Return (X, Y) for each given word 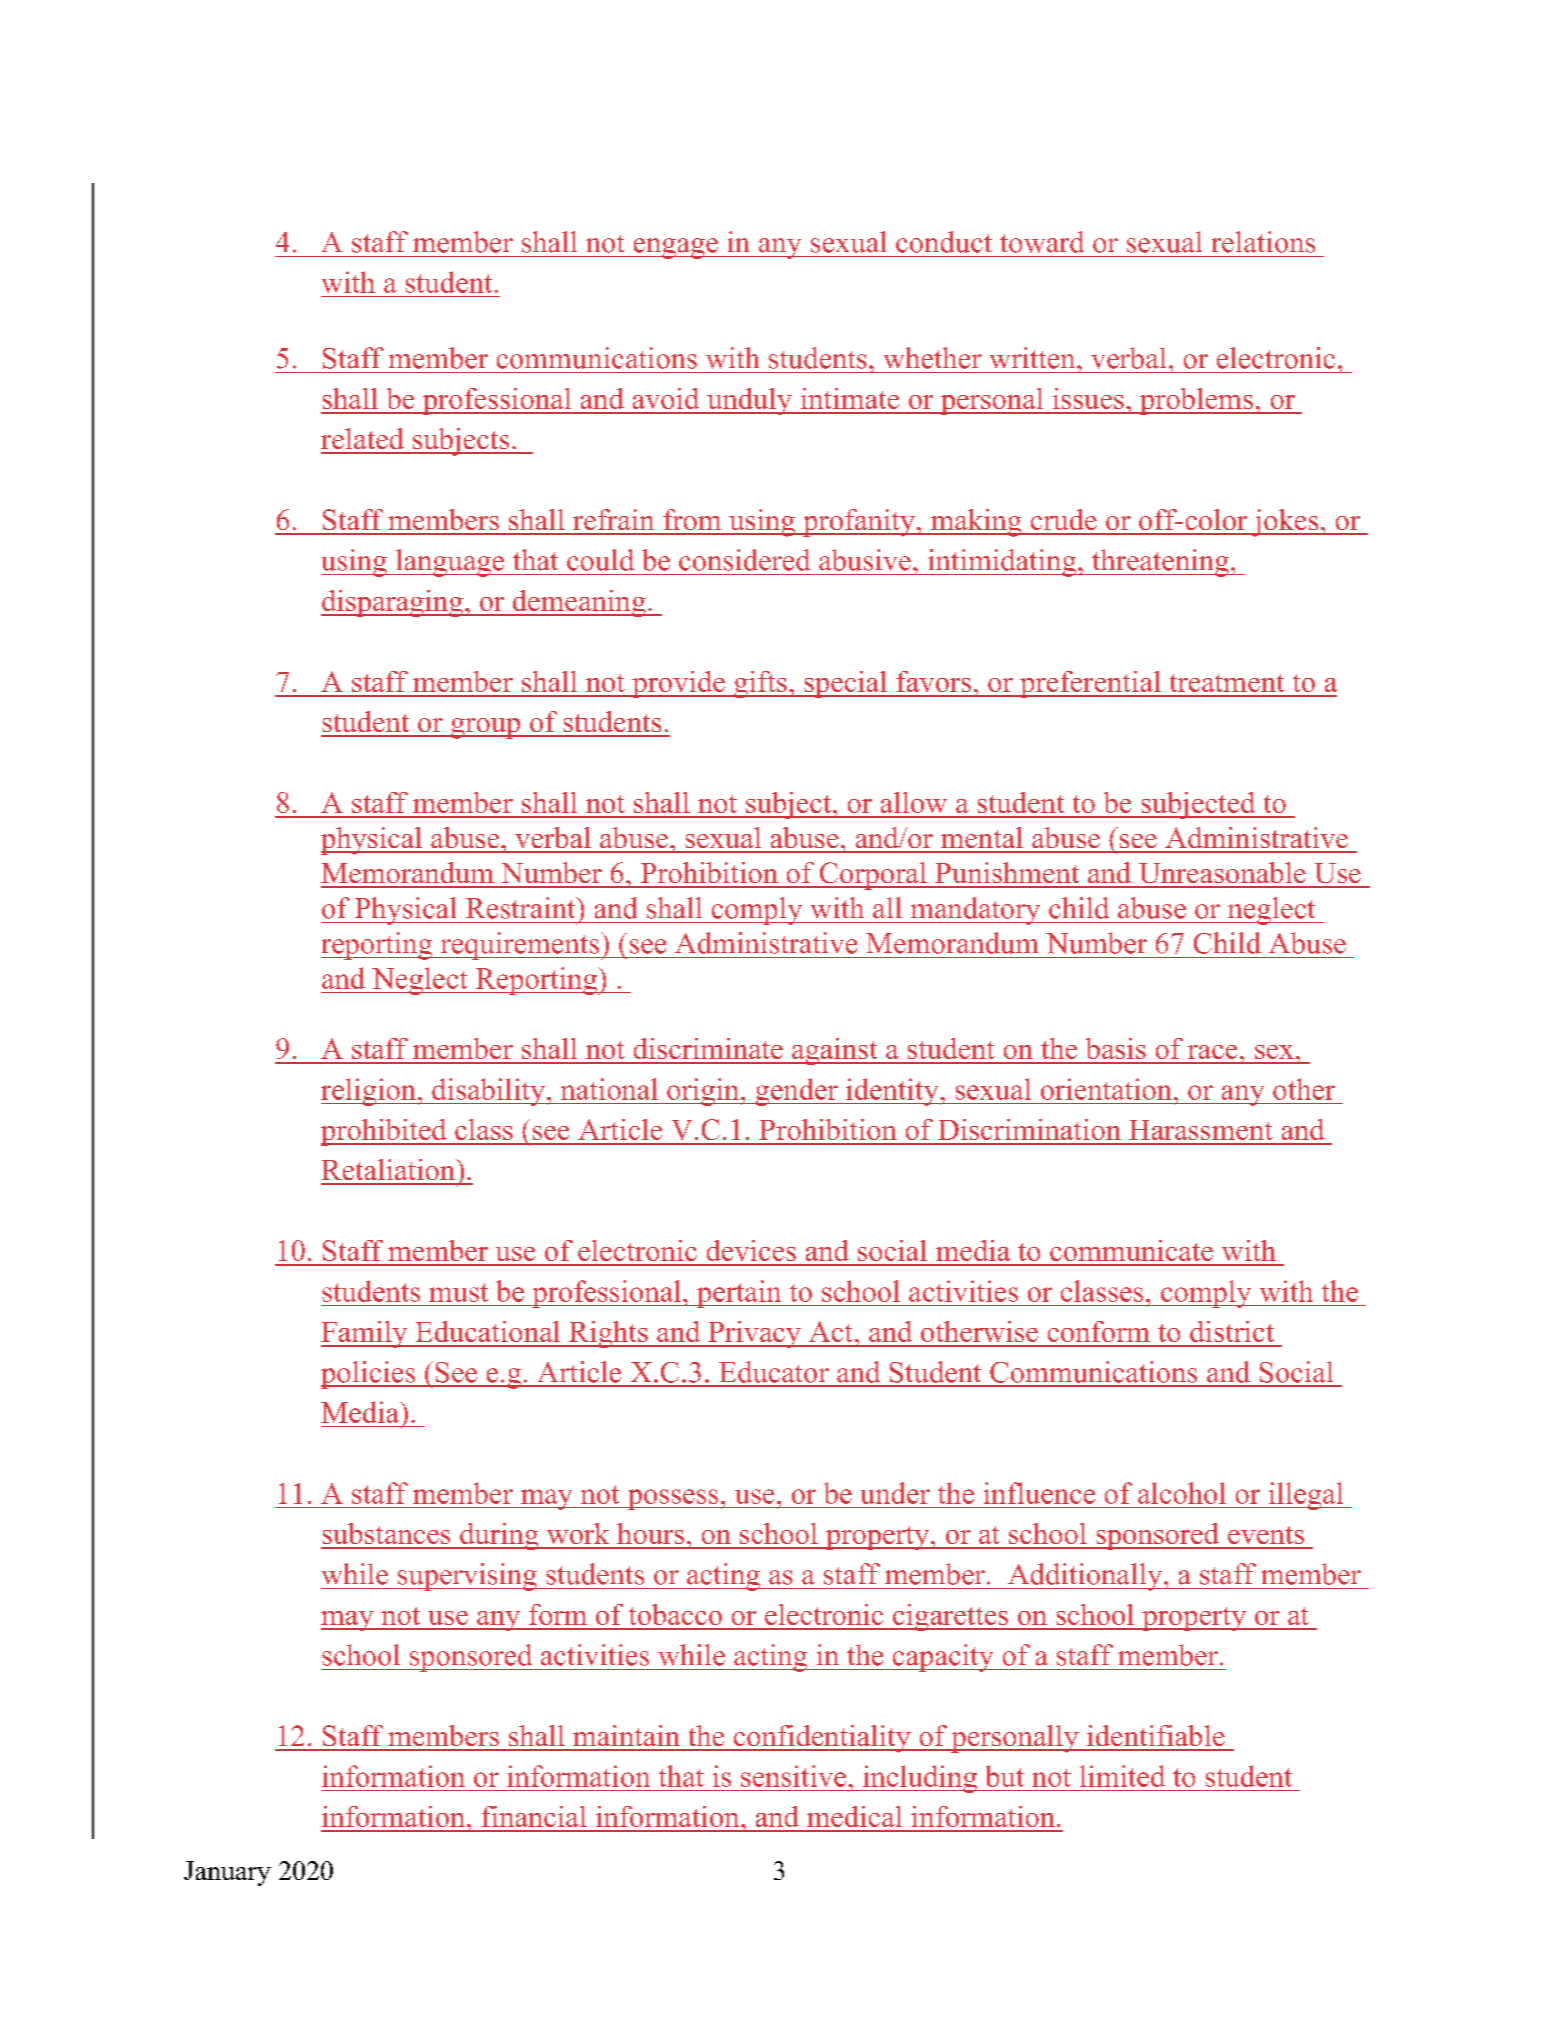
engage (675, 248)
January (227, 1873)
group (486, 728)
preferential (1090, 684)
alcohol (1182, 1493)
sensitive (793, 1776)
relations (1263, 242)
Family (365, 1334)
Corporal (873, 876)
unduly (749, 401)
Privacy (754, 1334)
